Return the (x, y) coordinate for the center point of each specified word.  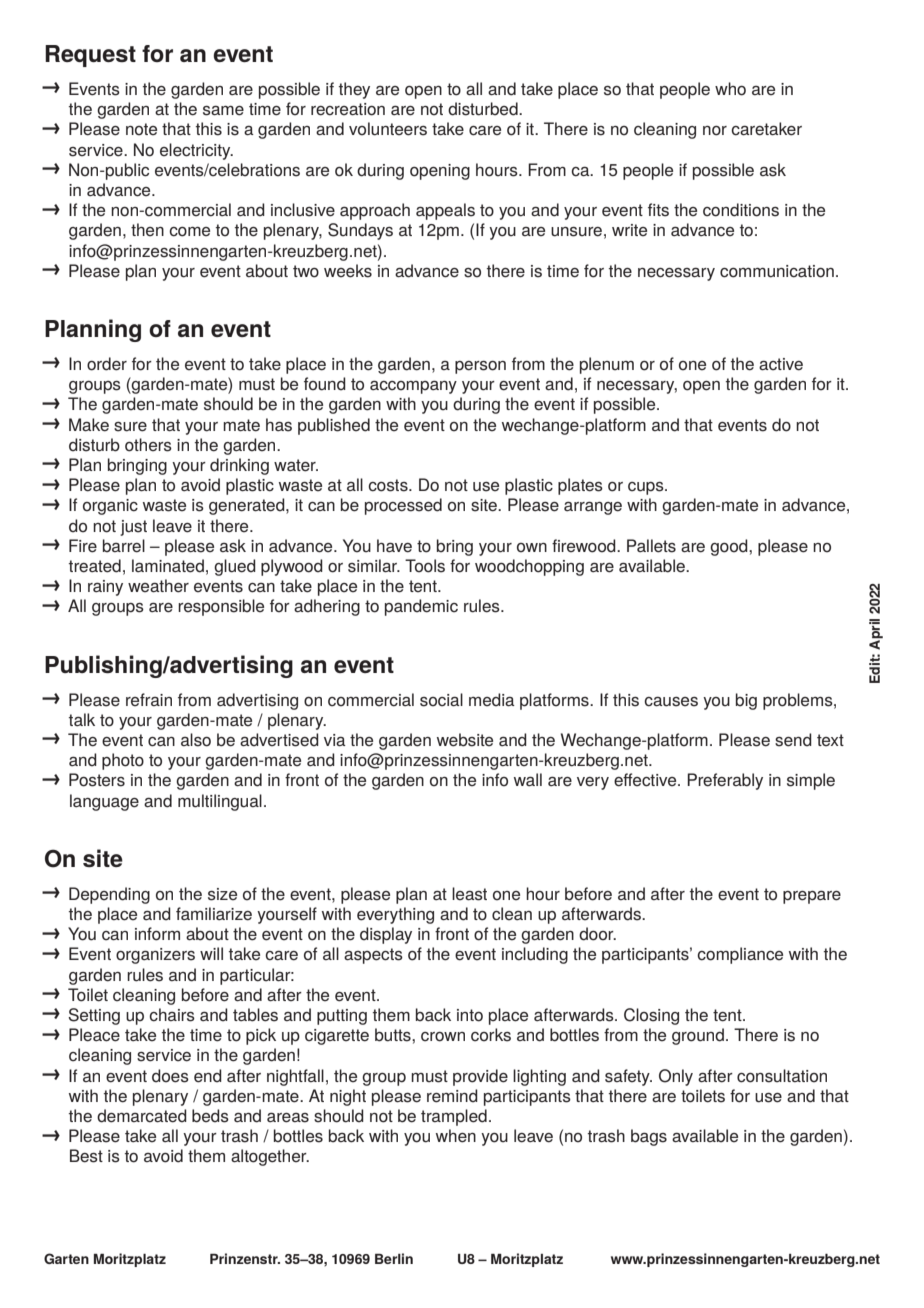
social (441, 700)
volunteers (388, 129)
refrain (149, 699)
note (141, 129)
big (746, 701)
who (730, 89)
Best (86, 1156)
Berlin (394, 1258)
